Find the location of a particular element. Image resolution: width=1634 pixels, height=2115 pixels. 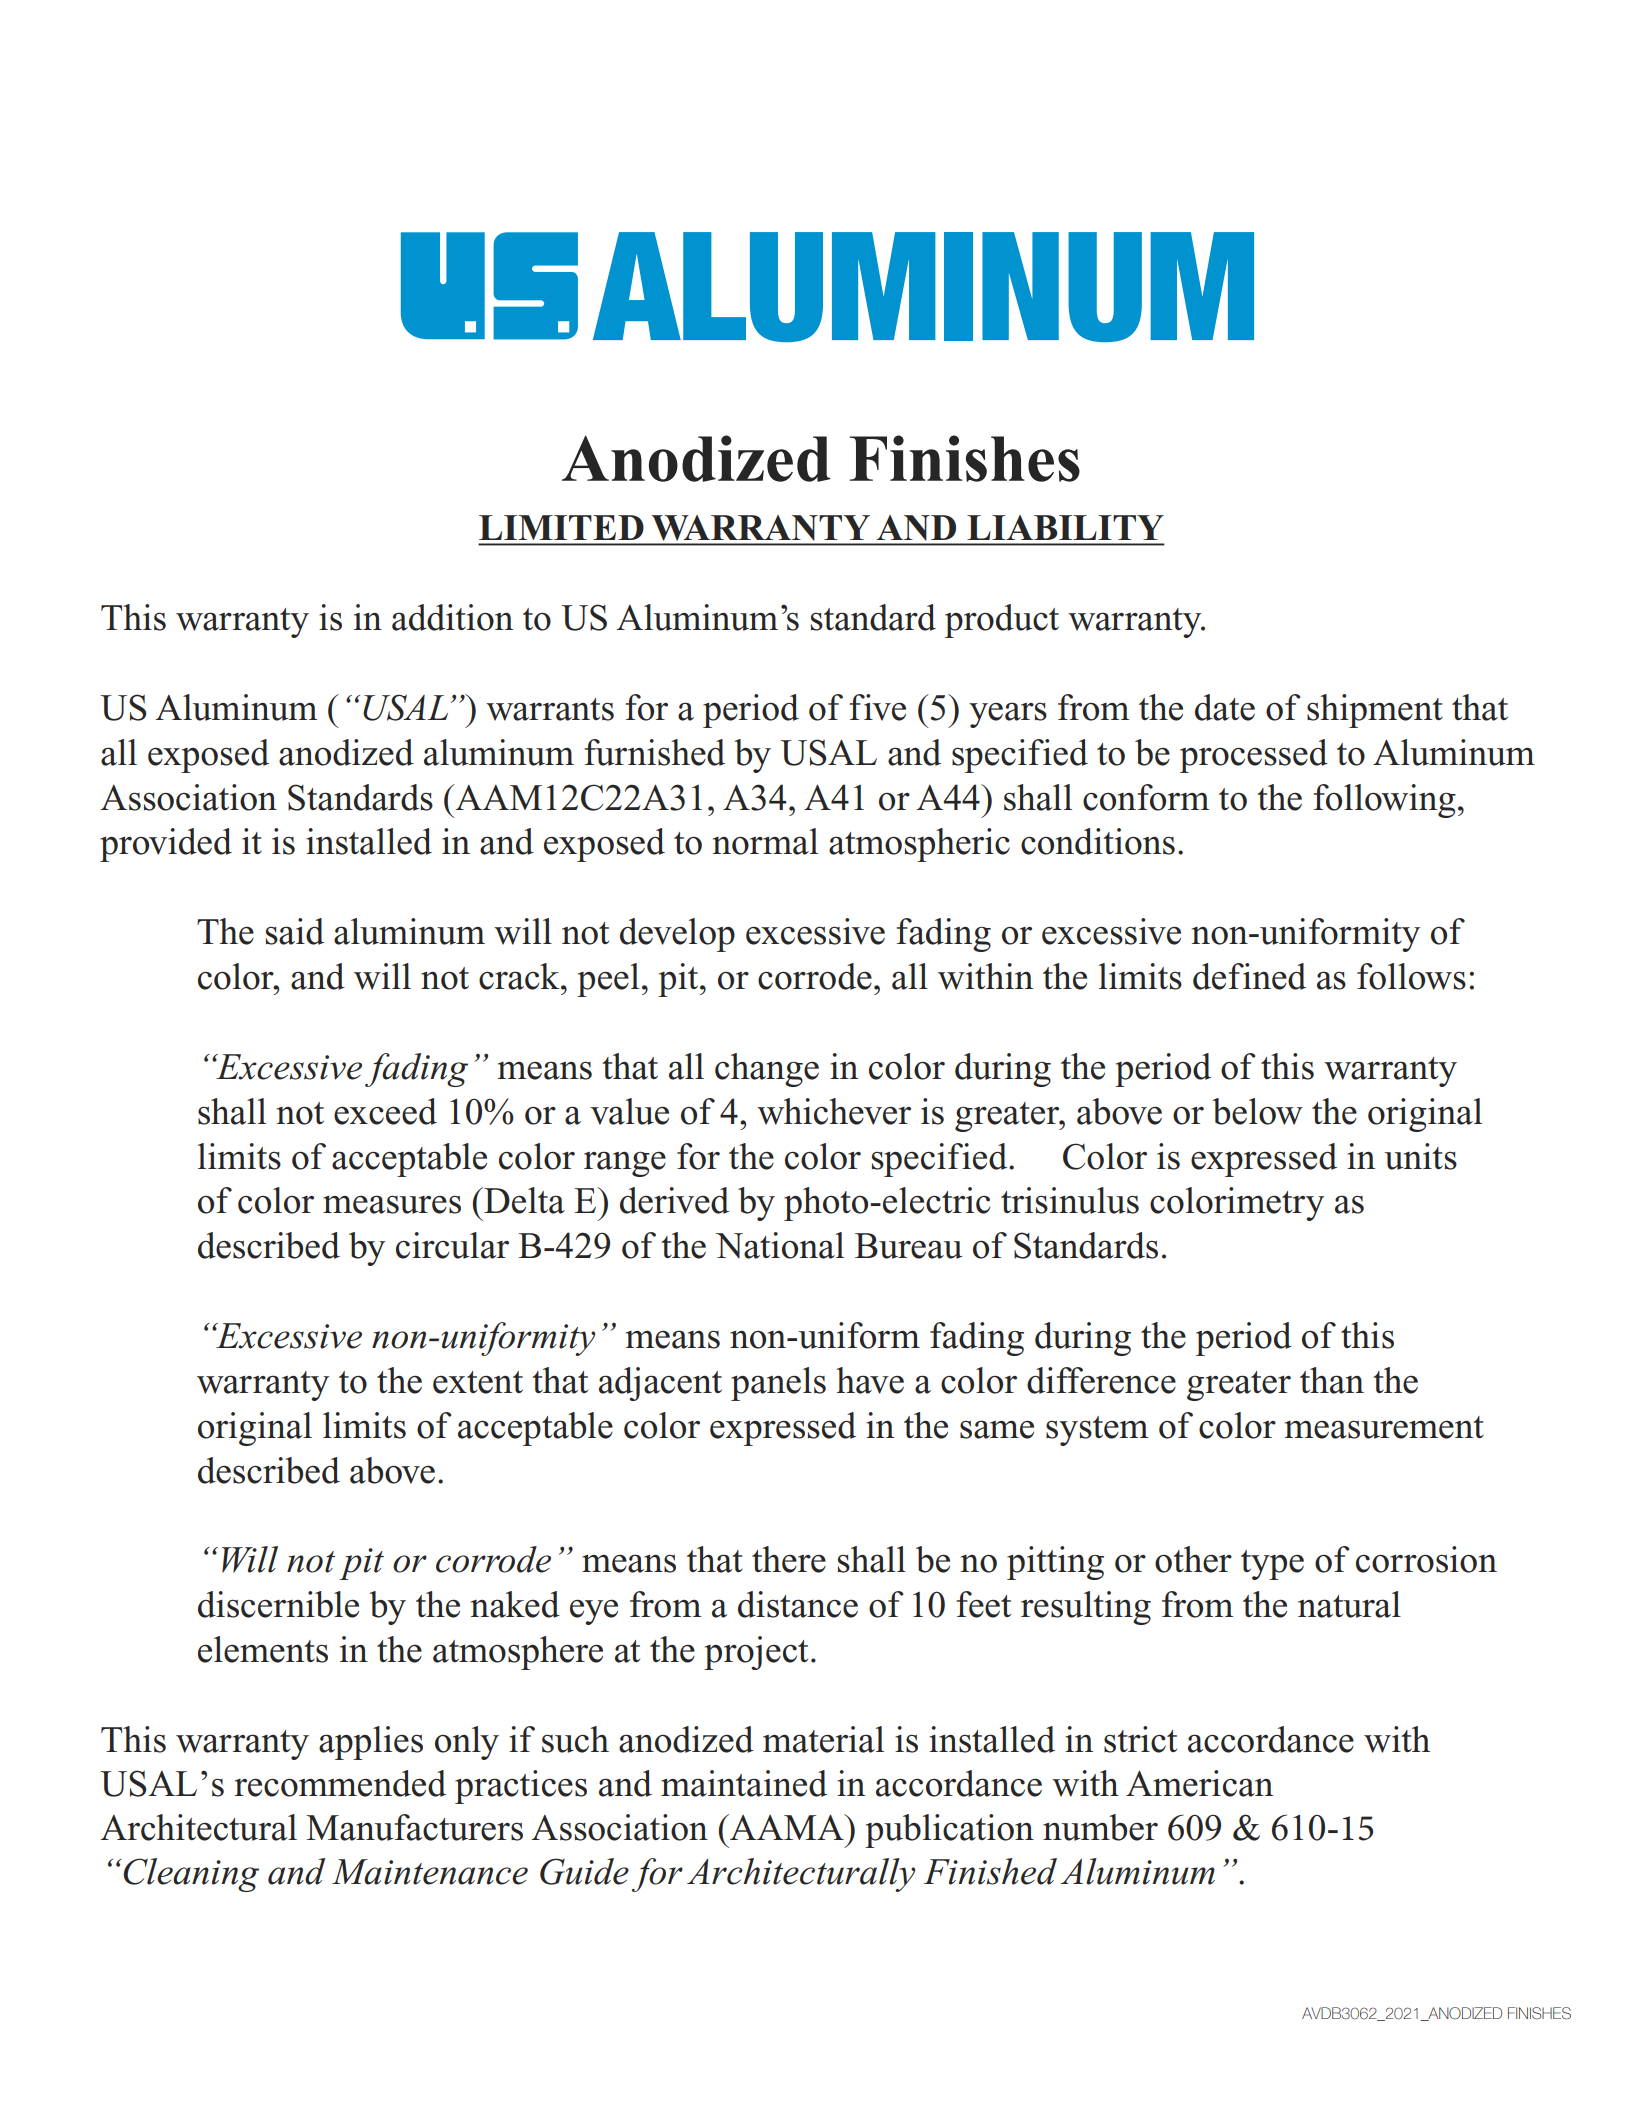

develop is located at coordinates (677, 935).
